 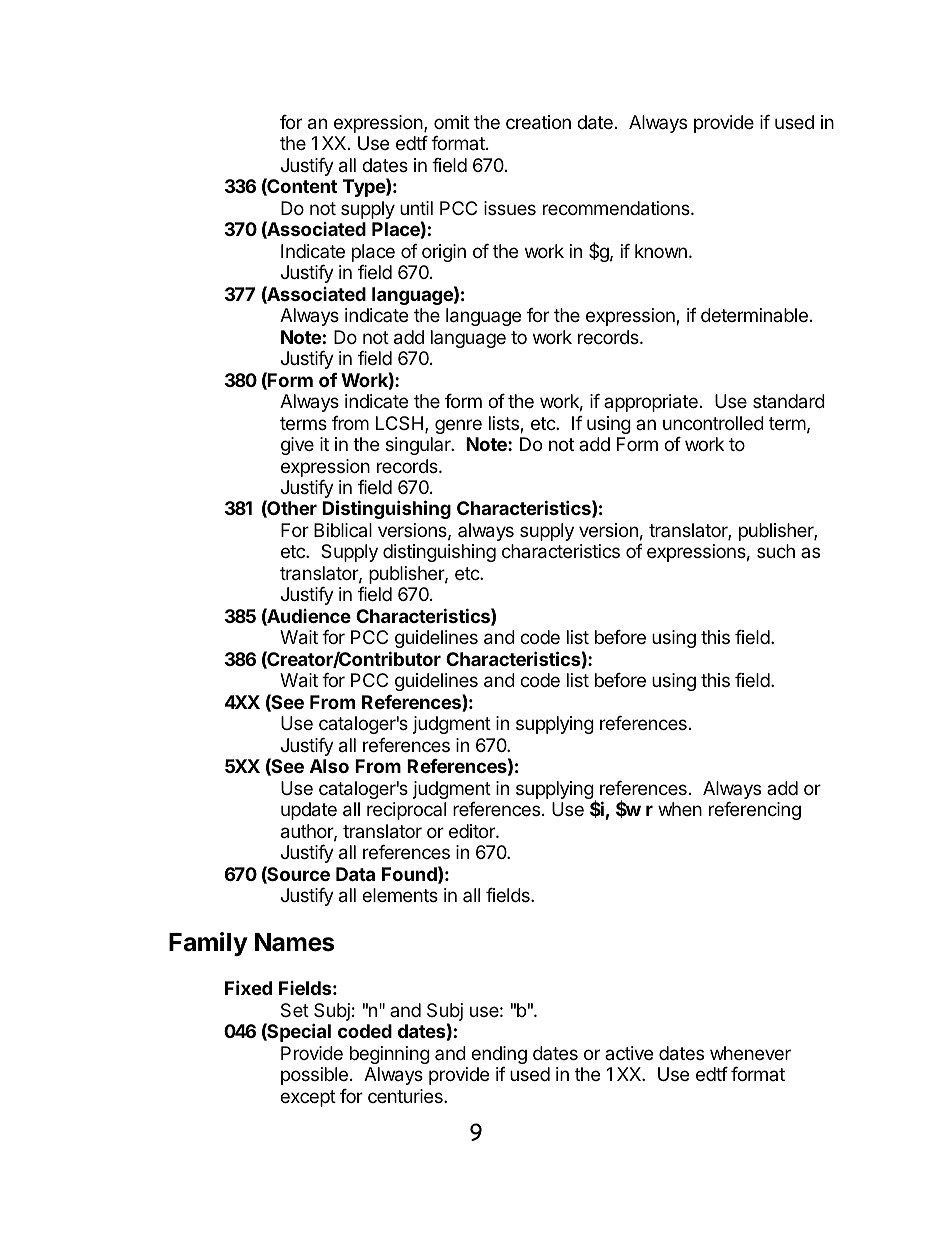 I want to click on singular, so click(x=419, y=446).
